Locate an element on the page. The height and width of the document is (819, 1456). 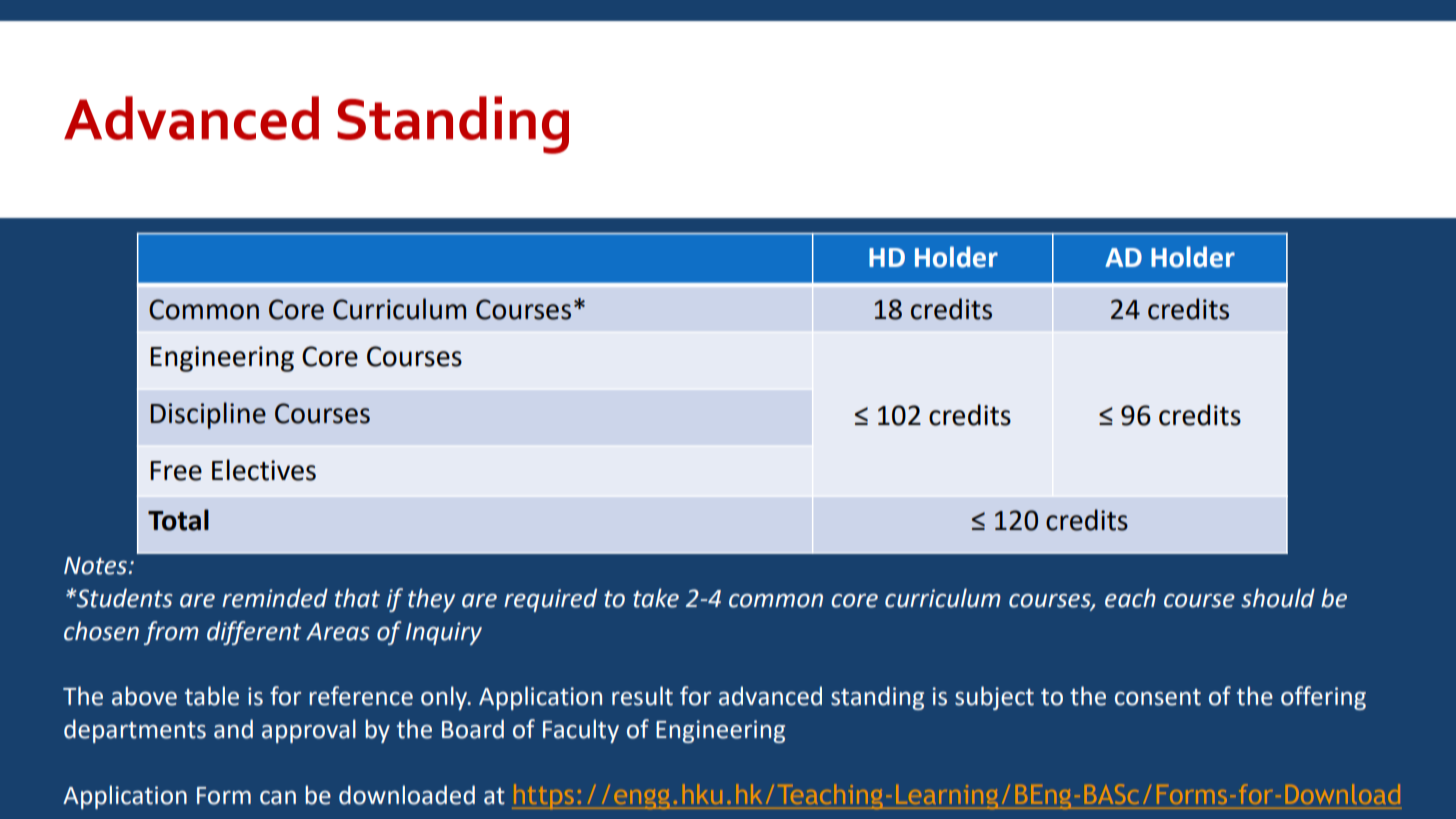
Total is located at coordinates (178, 520).
